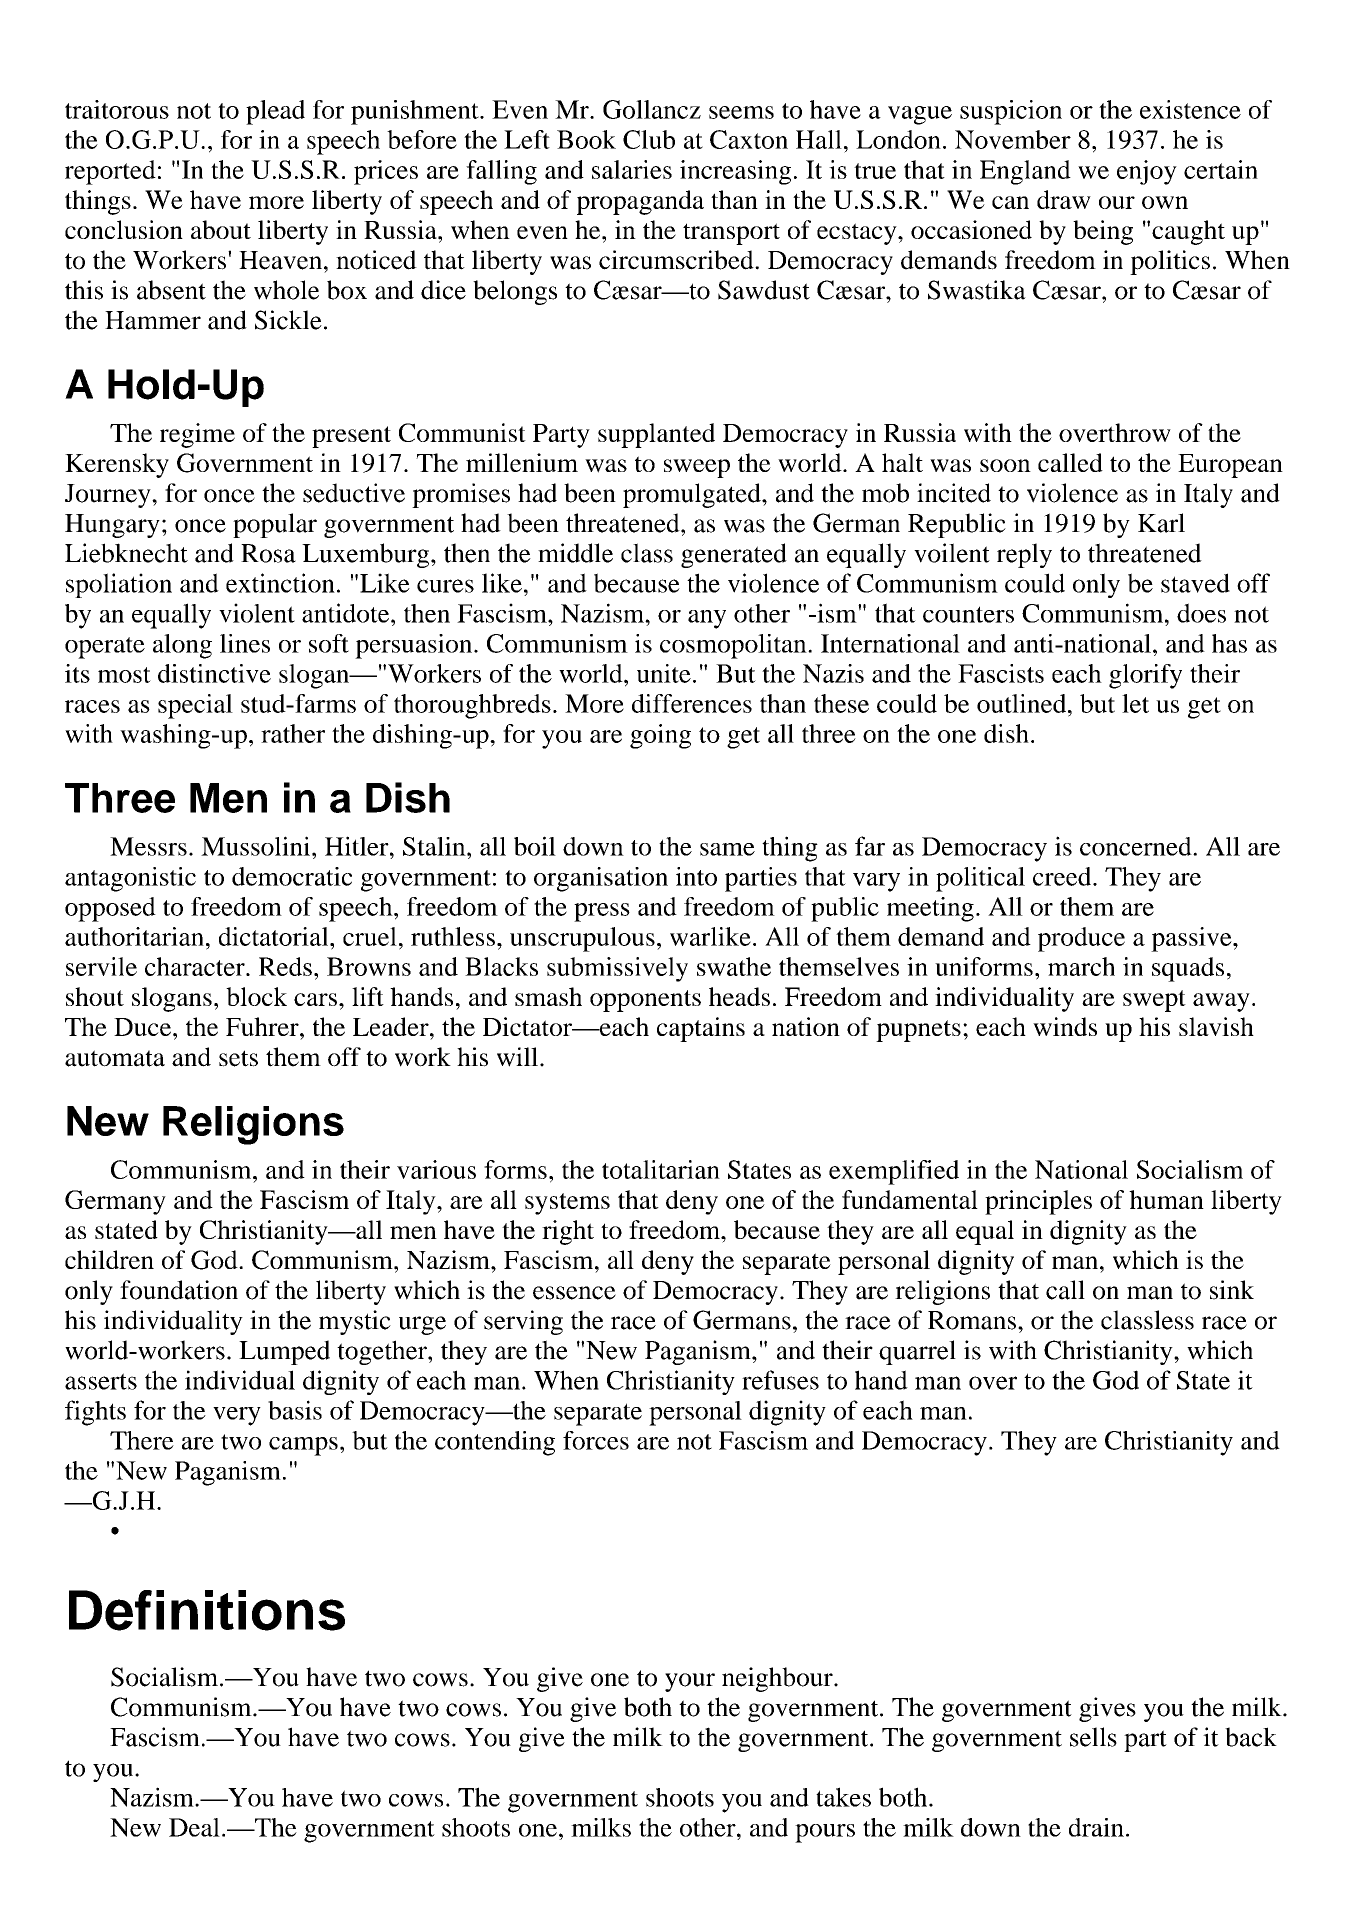 This screenshot has width=1356, height=1919. I want to click on enjoy, so click(1147, 172).
